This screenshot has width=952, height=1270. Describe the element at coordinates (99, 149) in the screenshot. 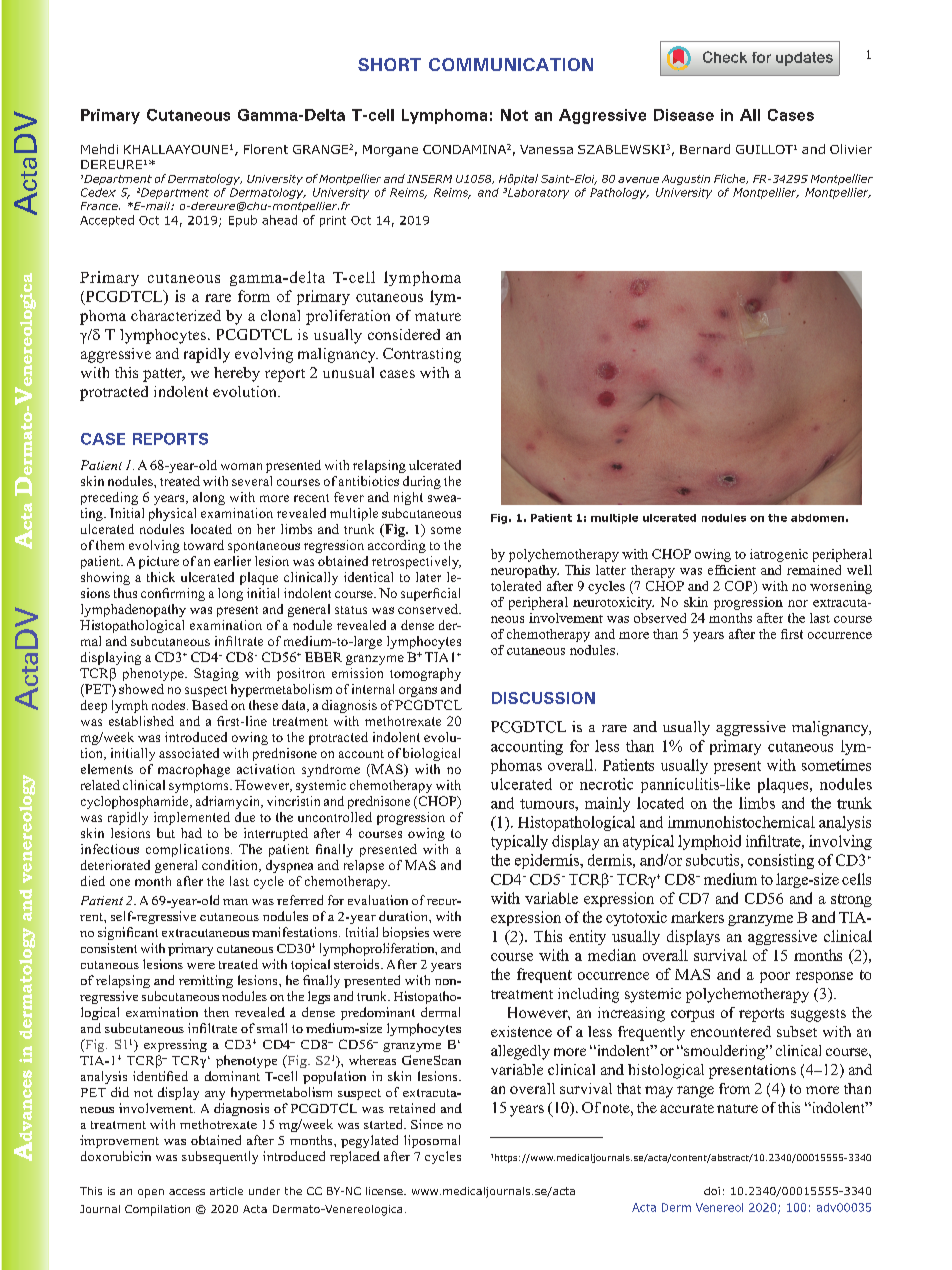

I see `Mehdi` at that location.
